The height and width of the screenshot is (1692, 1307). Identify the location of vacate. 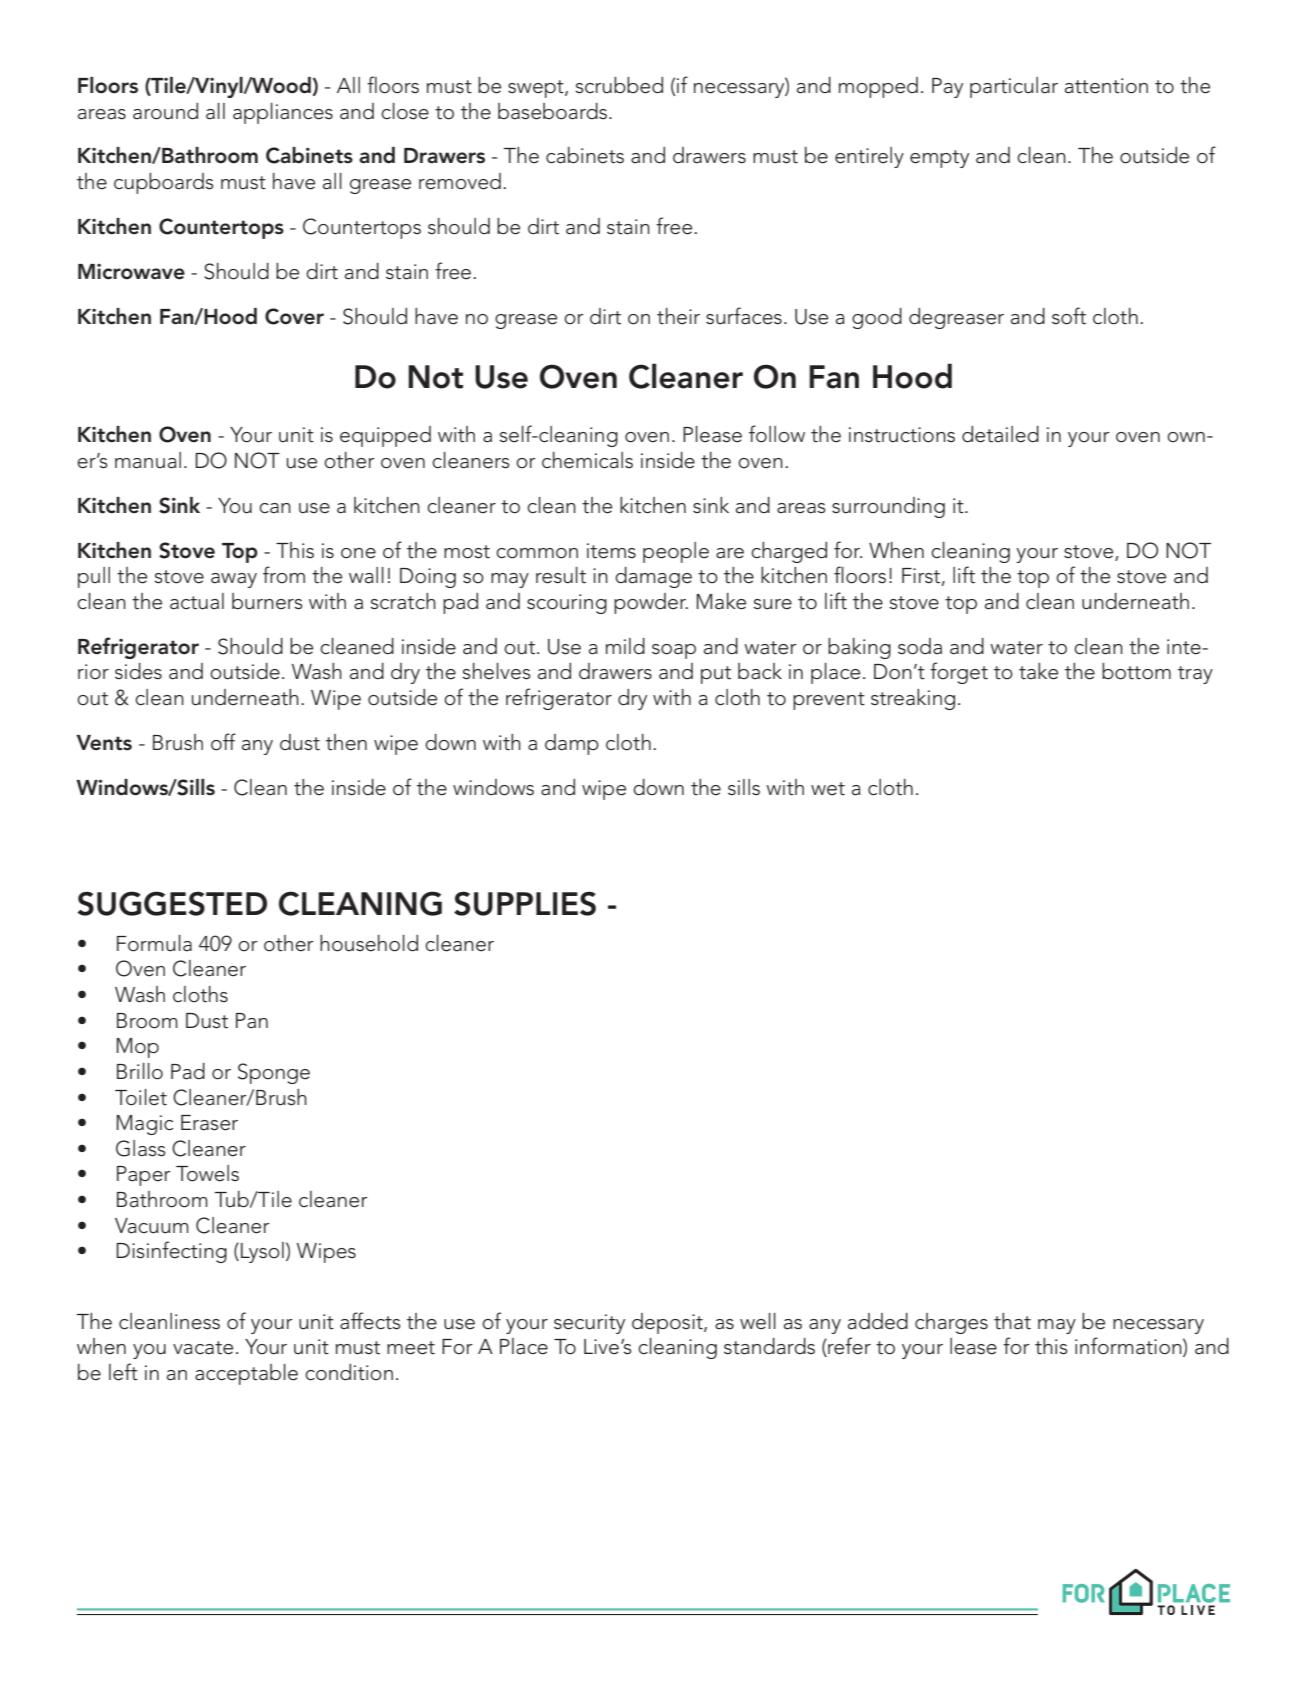
(203, 1348).
